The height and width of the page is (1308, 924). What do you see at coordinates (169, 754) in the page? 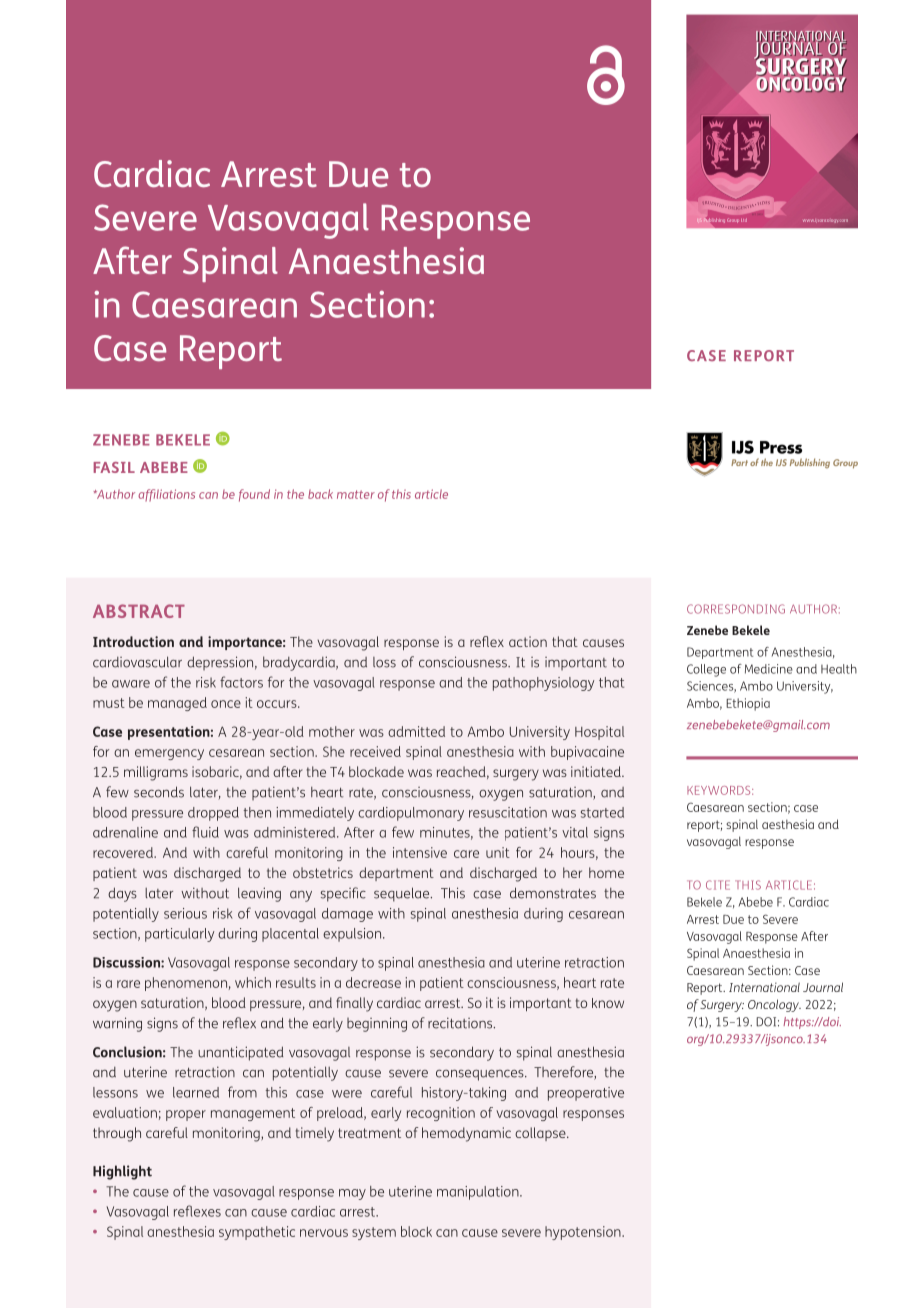
I see `emergency` at bounding box center [169, 754].
